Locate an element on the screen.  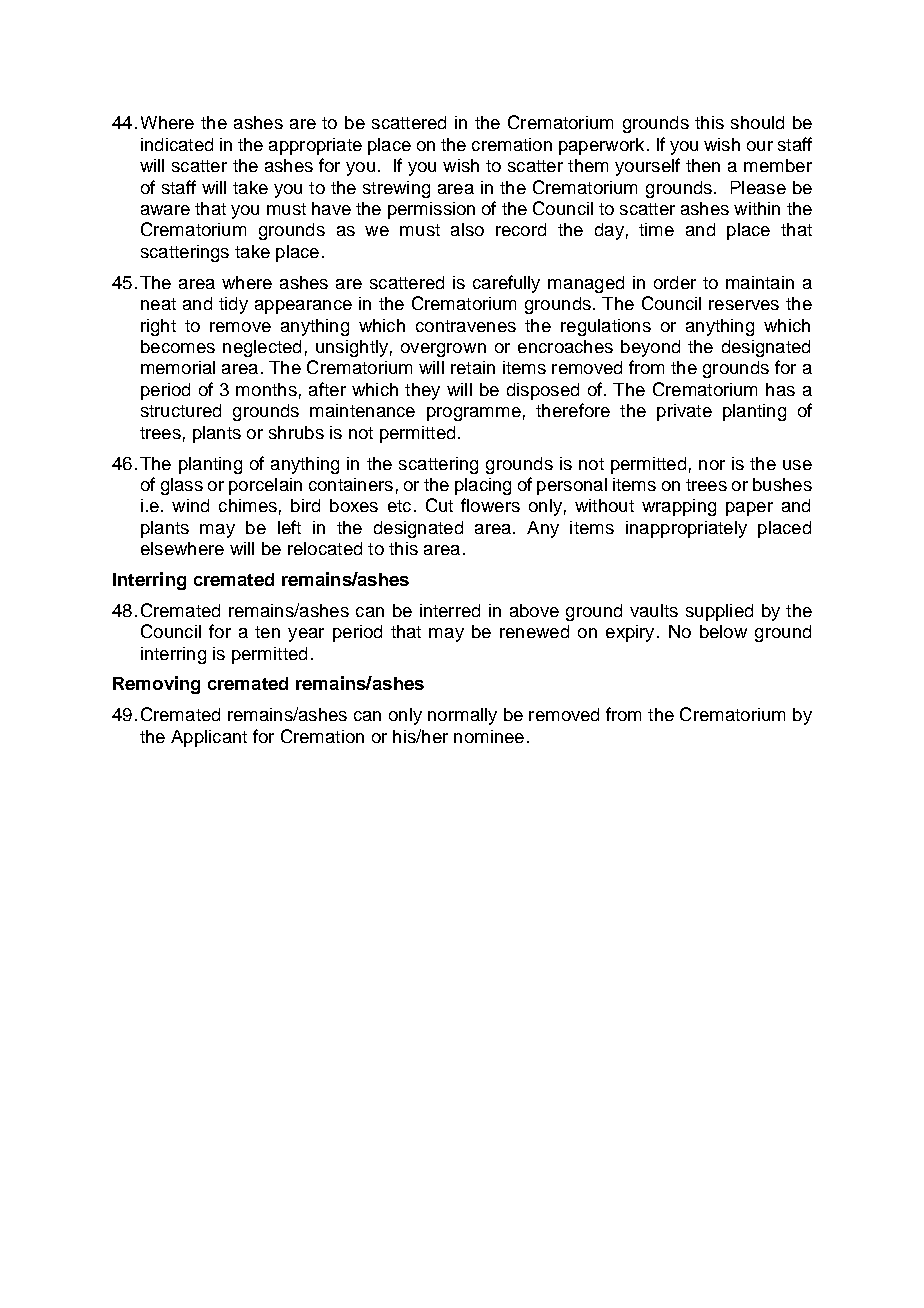
indicated is located at coordinates (177, 144).
